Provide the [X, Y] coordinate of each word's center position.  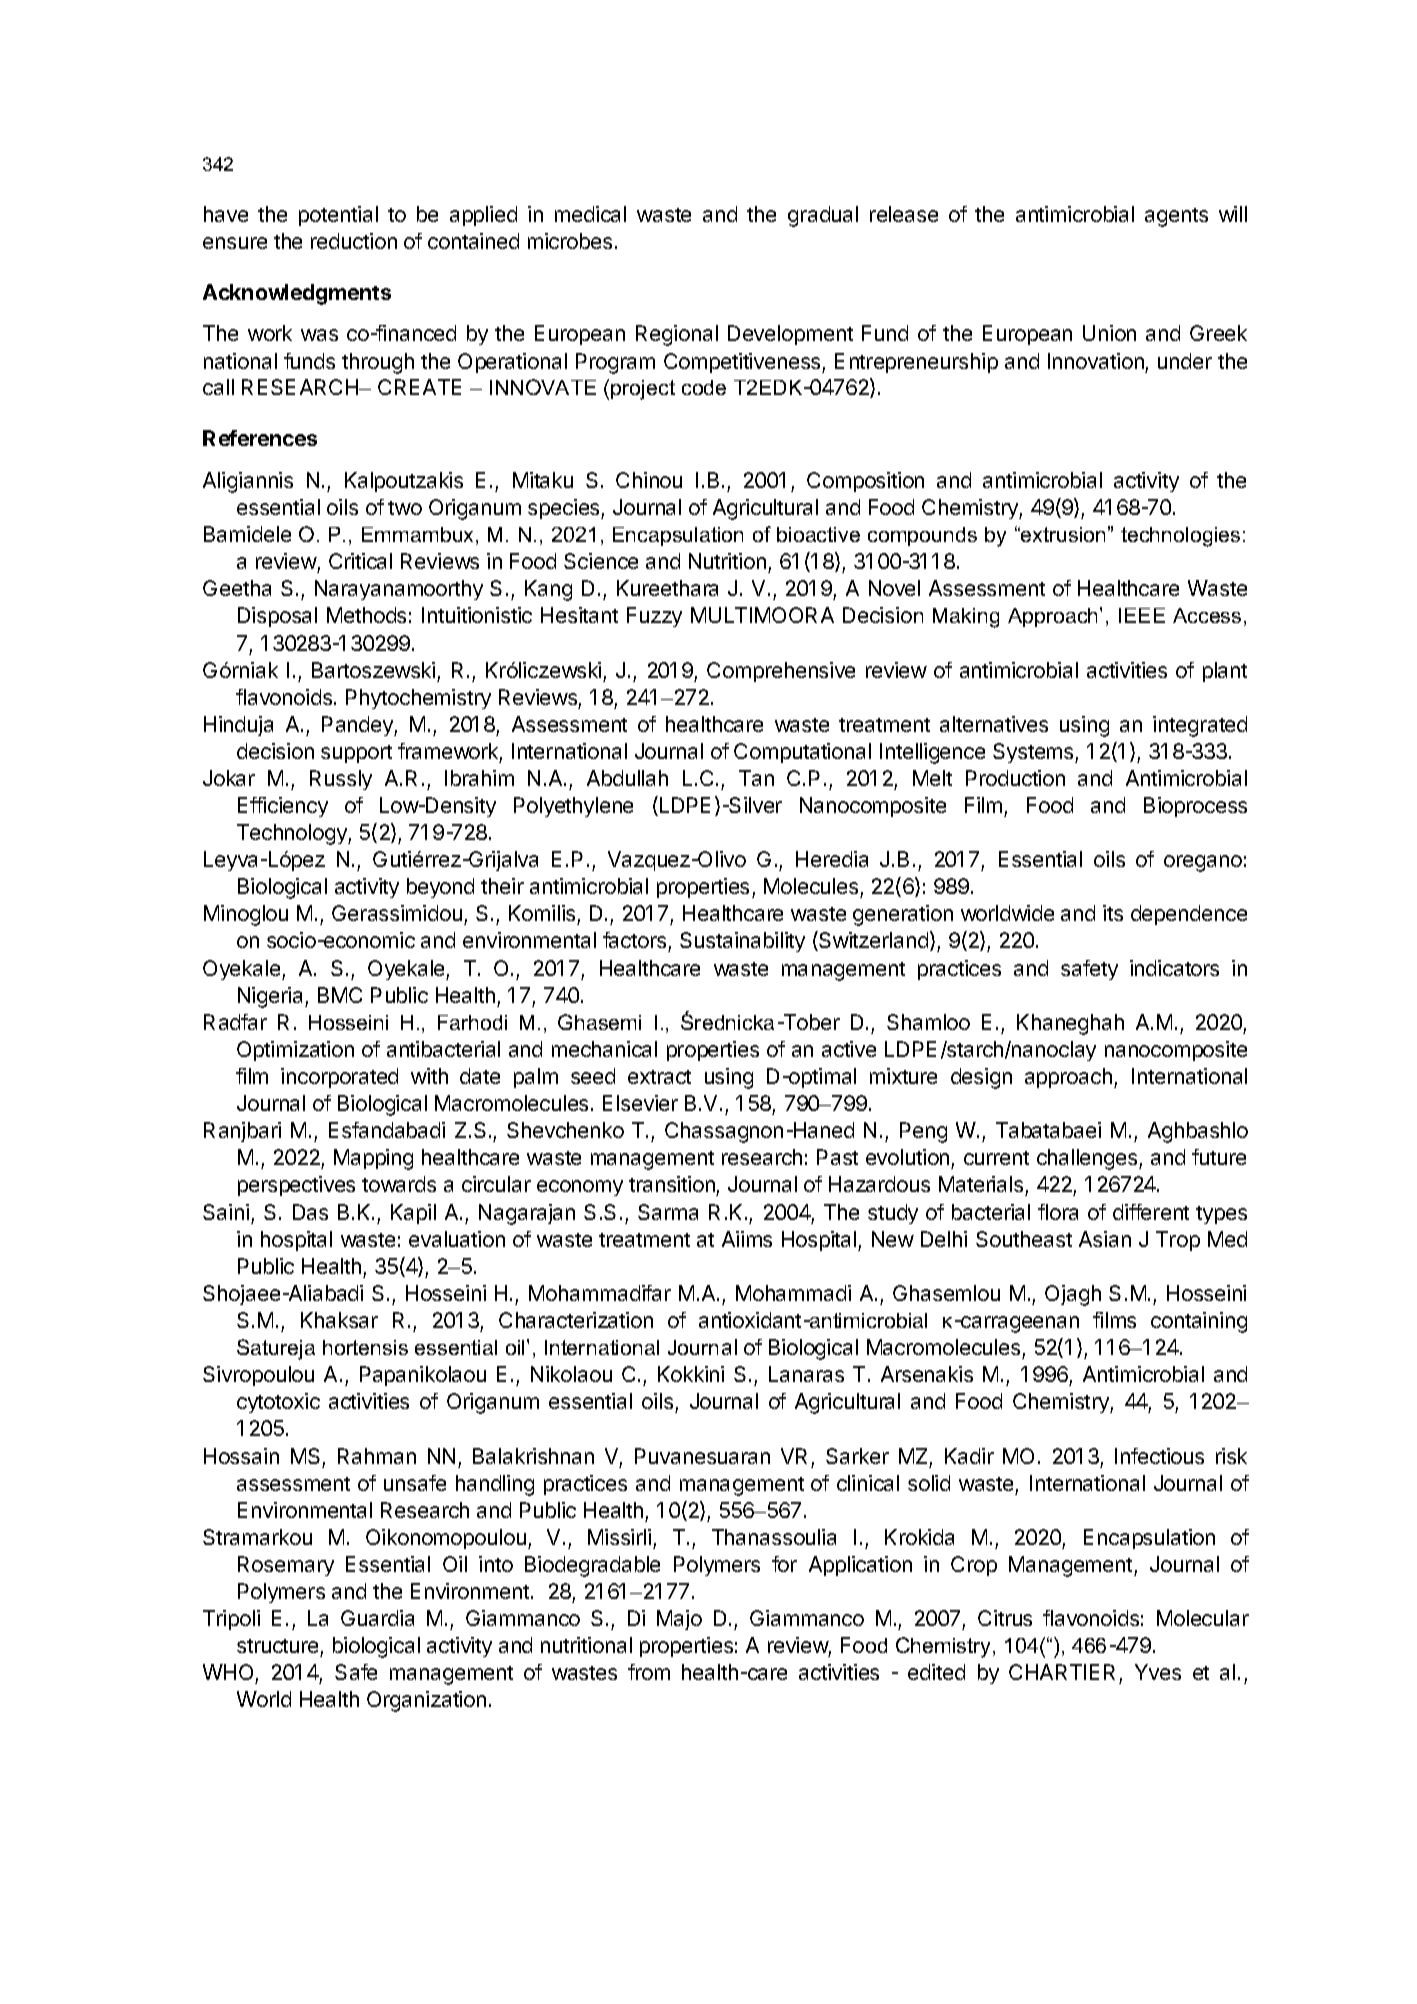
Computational [802, 753]
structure [279, 1648]
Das [310, 1212]
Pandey [358, 726]
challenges [1088, 1159]
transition [673, 1186]
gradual [823, 216]
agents [1176, 217]
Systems [1034, 753]
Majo [679, 1620]
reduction [354, 241]
